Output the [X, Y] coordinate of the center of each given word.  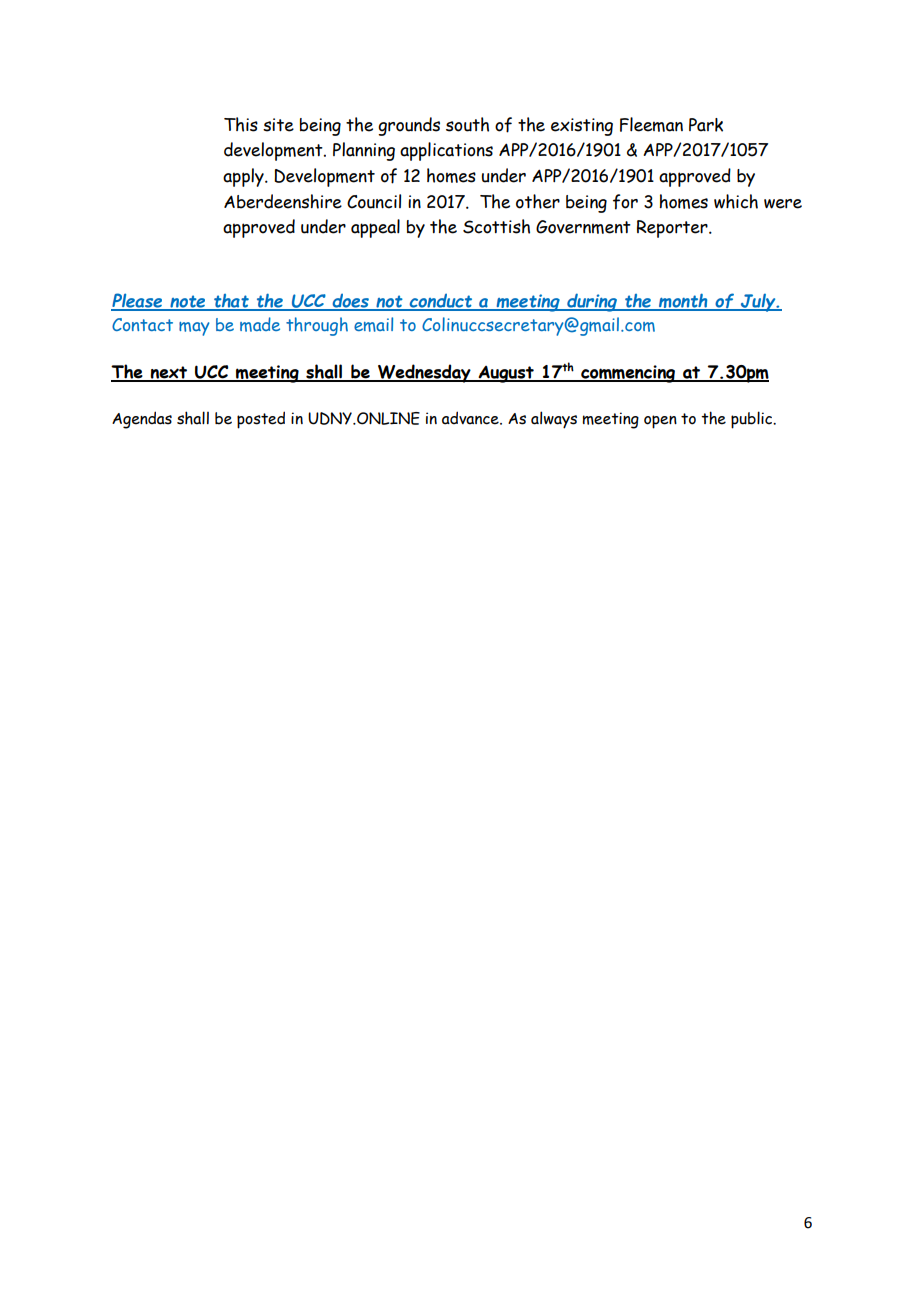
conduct [441, 302]
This [241, 124]
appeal [375, 228]
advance [471, 418]
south [467, 124]
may [194, 329]
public [753, 420]
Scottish [496, 226]
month [683, 301]
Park [706, 125]
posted [261, 420]
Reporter [673, 229]
